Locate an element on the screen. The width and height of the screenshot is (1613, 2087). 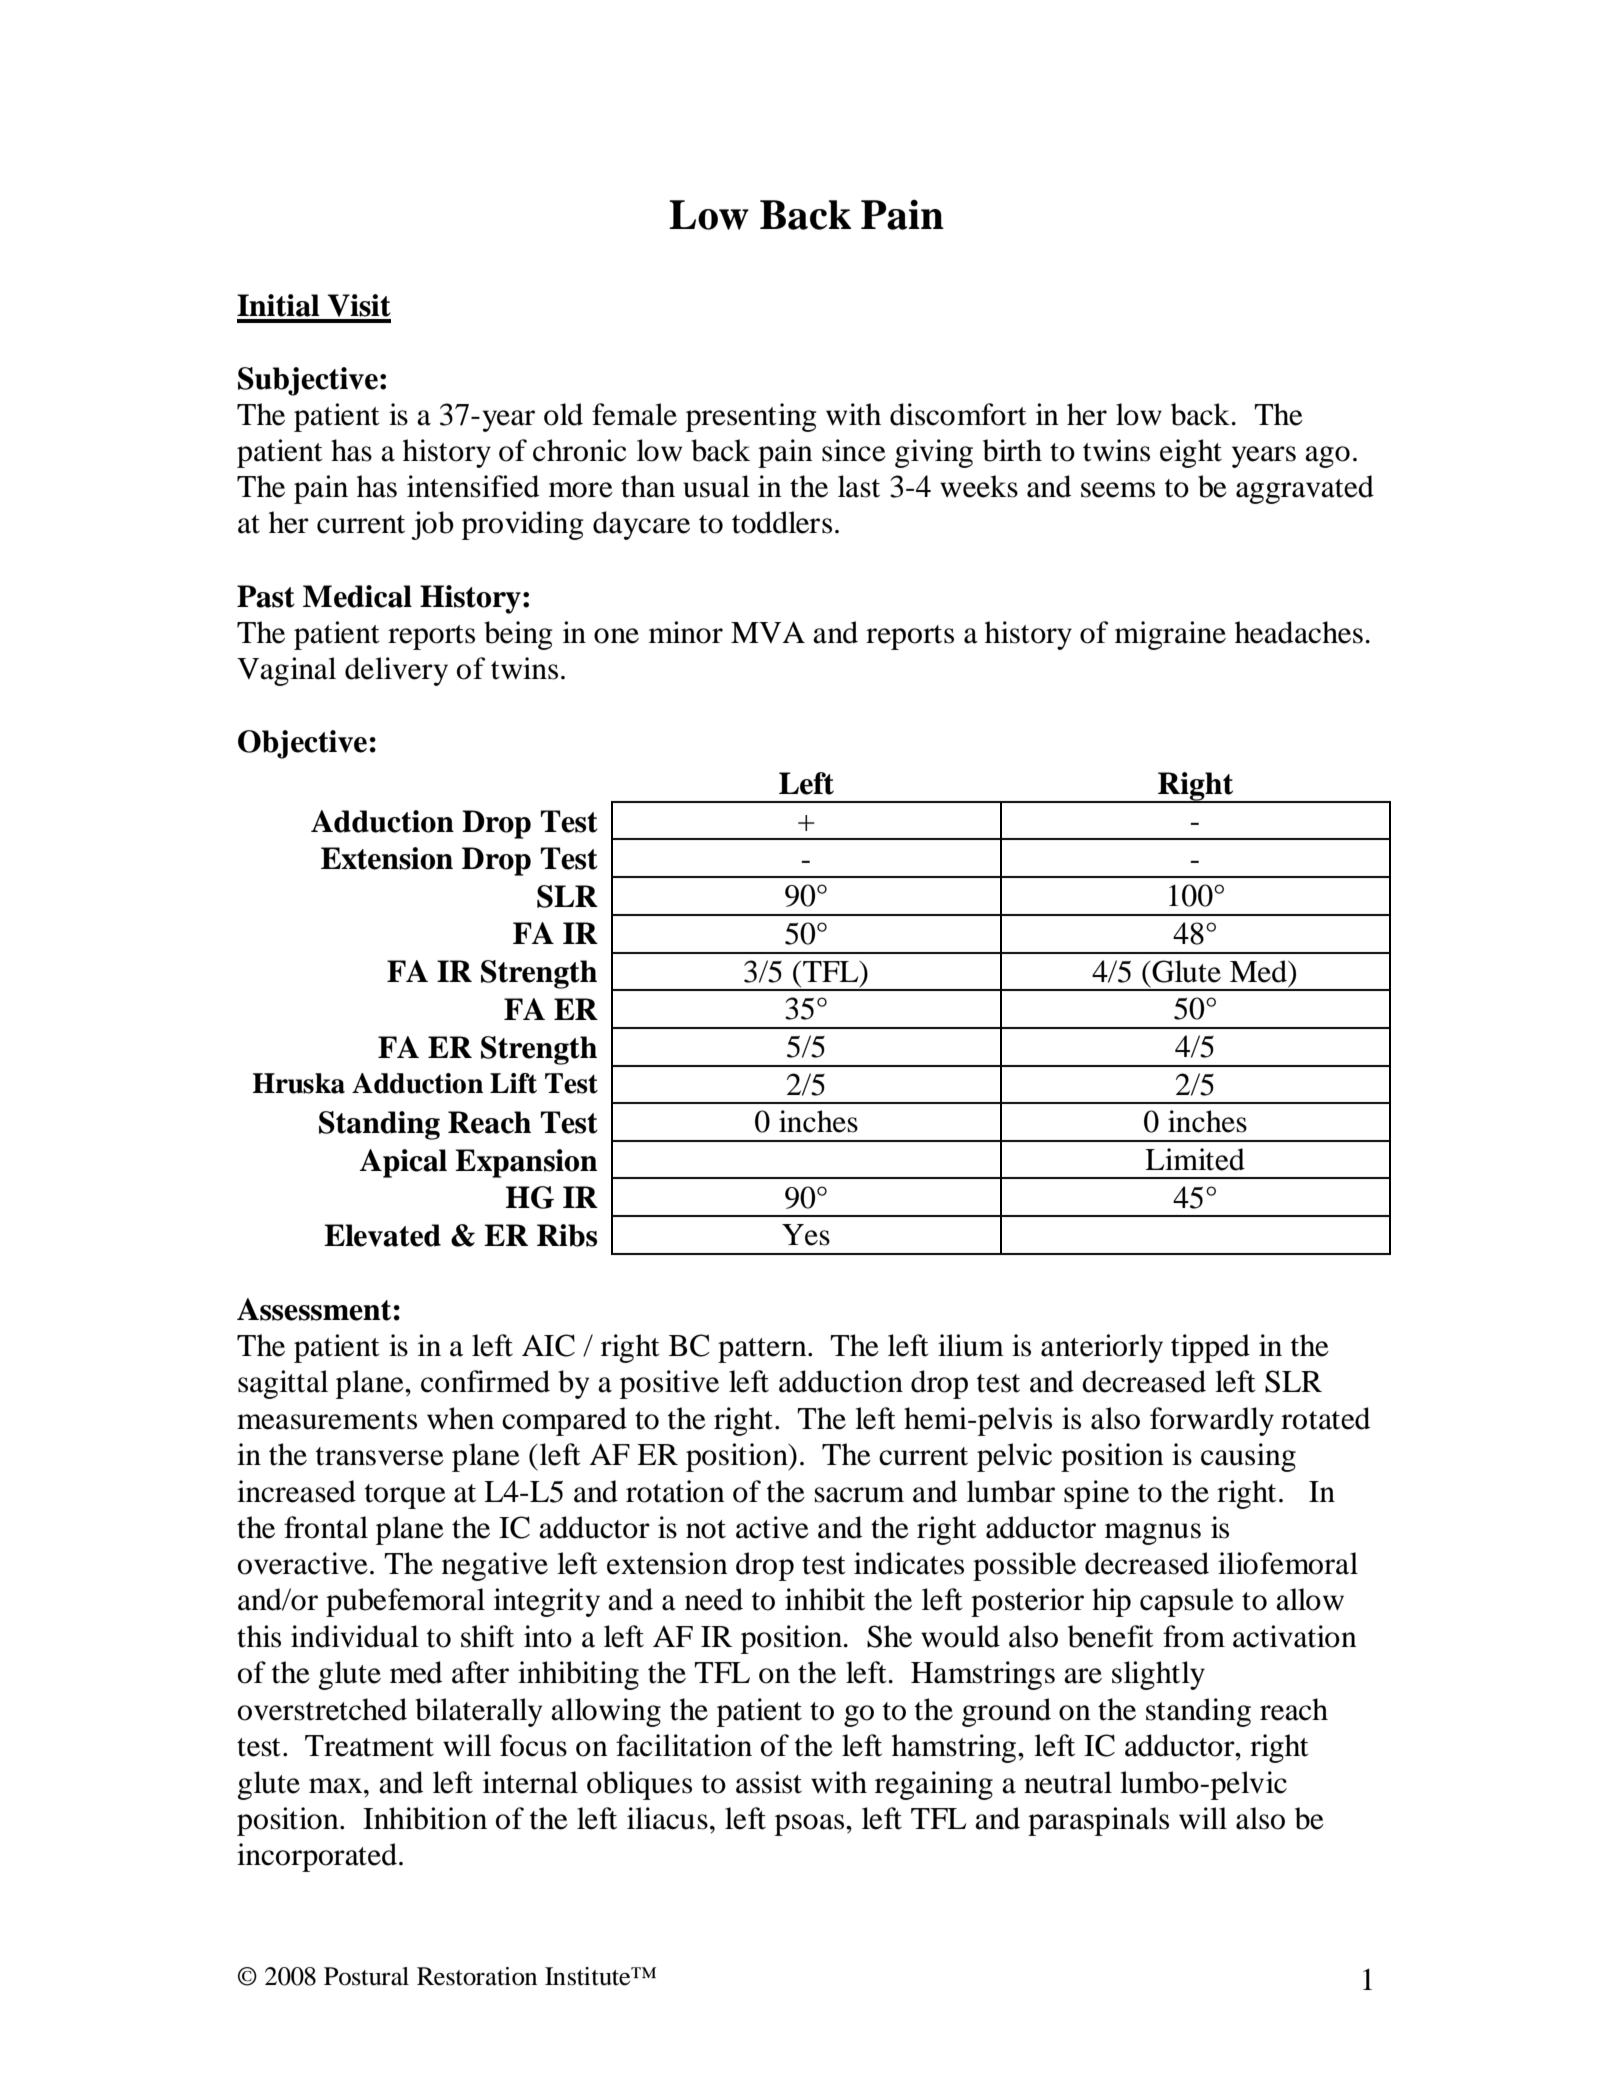
Yes is located at coordinates (806, 1235).
